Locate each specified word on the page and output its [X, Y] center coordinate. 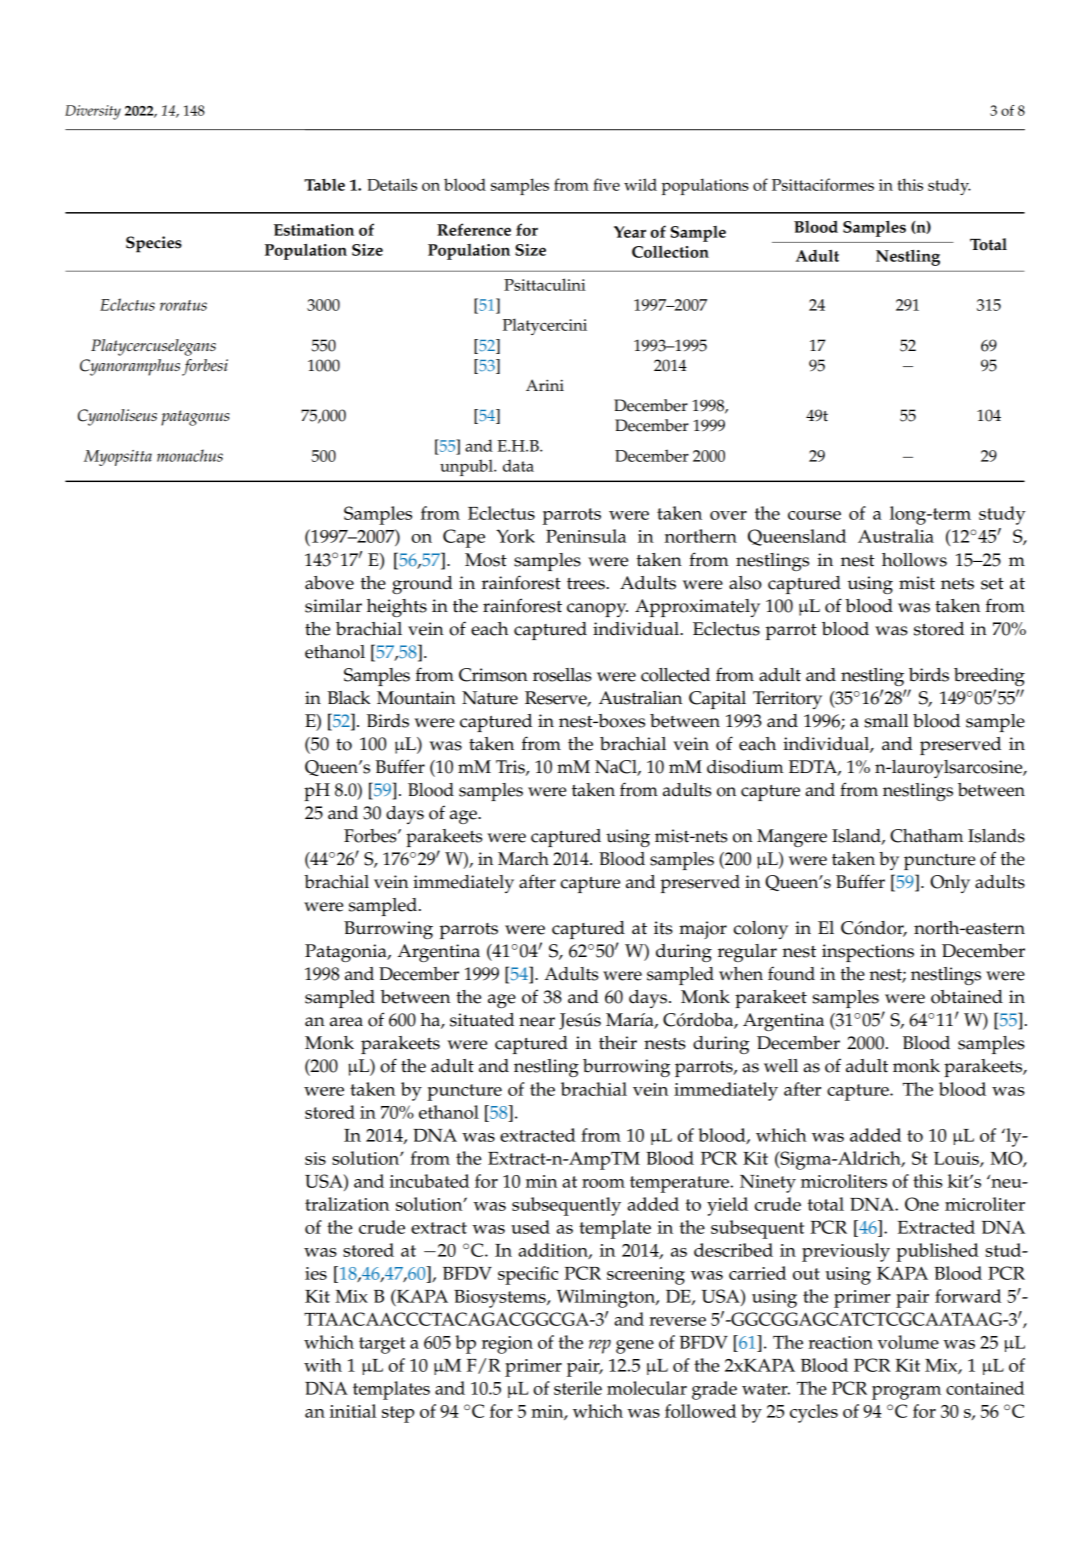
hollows [914, 560]
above [329, 583]
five [606, 184]
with [323, 1365]
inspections [868, 953]
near [537, 1022]
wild [640, 184]
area [346, 1022]
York [515, 536]
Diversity [93, 112]
